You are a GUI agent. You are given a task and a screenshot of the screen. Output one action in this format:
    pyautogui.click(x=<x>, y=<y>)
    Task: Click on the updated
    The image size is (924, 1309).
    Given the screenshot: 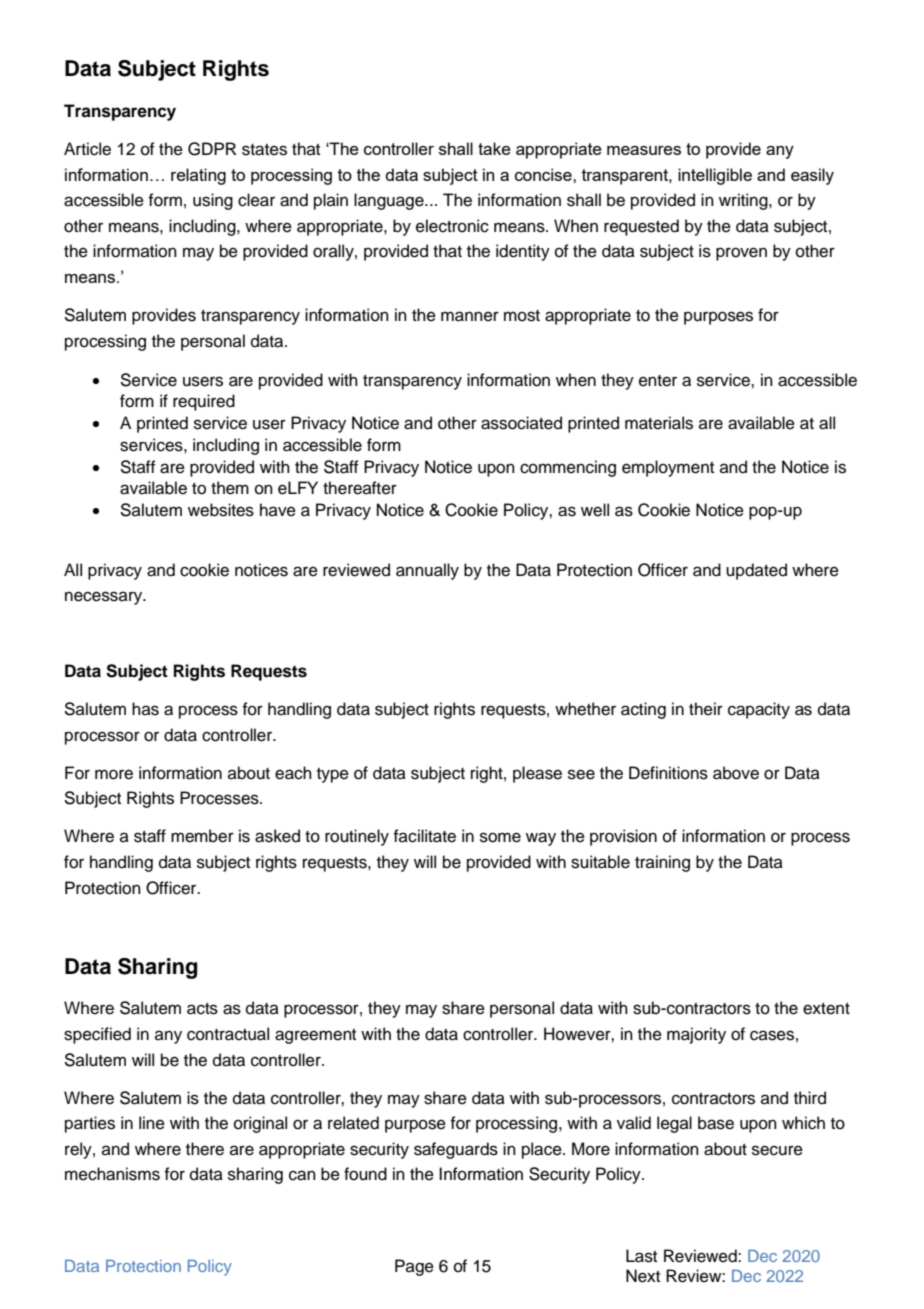 What is the action you would take?
    pyautogui.click(x=756, y=571)
